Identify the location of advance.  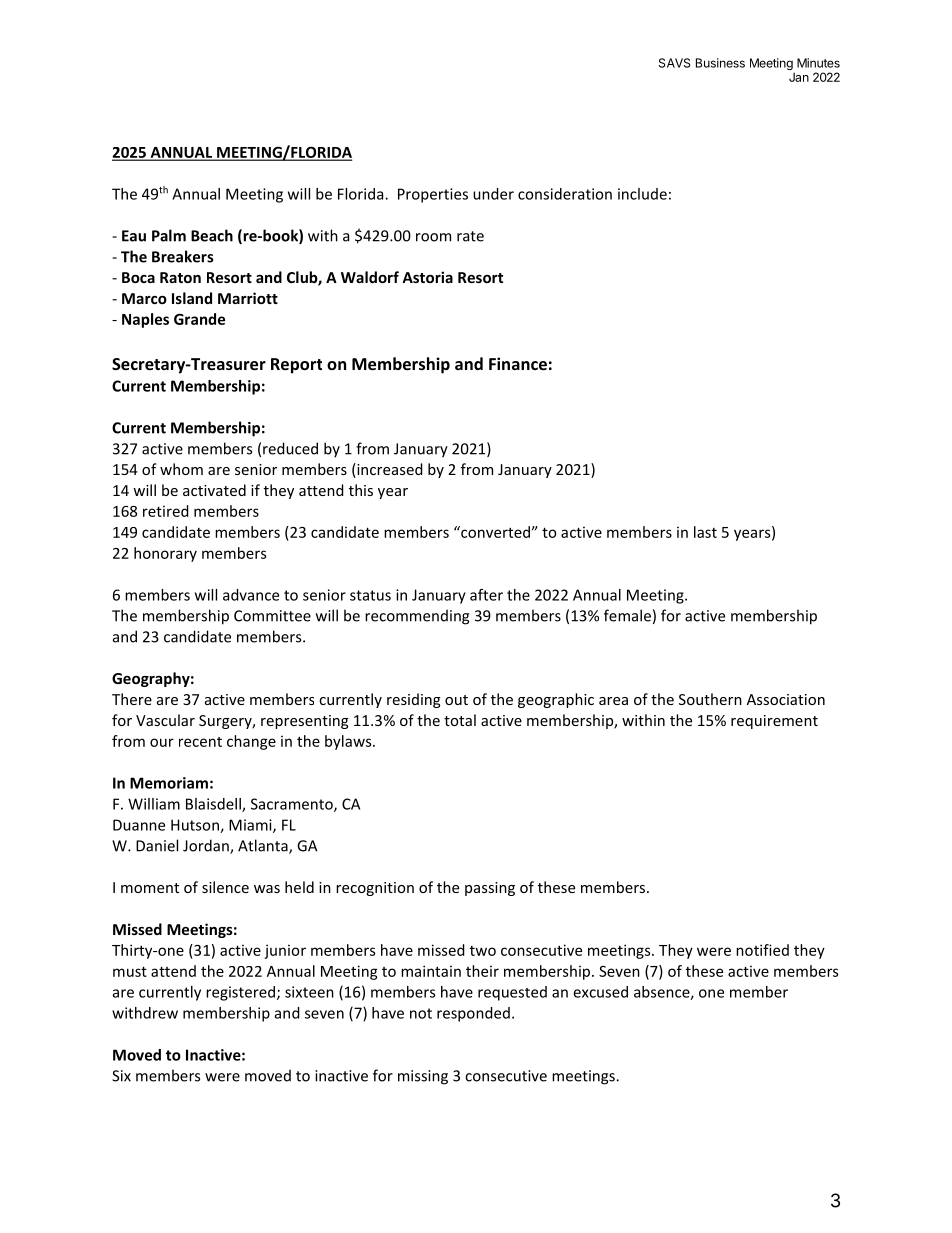
(251, 595).
